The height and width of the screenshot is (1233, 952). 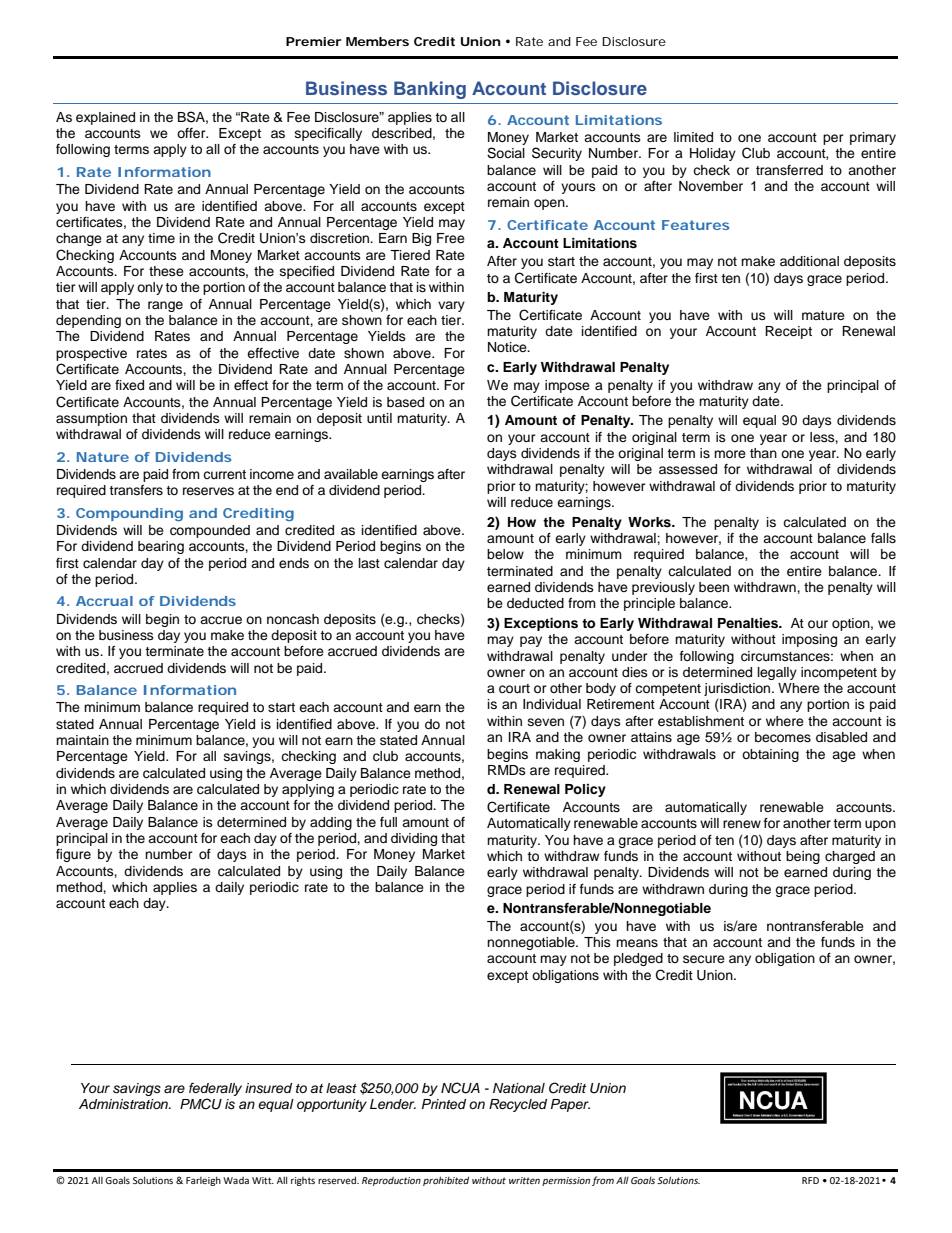 I want to click on Accrual, so click(x=104, y=601).
